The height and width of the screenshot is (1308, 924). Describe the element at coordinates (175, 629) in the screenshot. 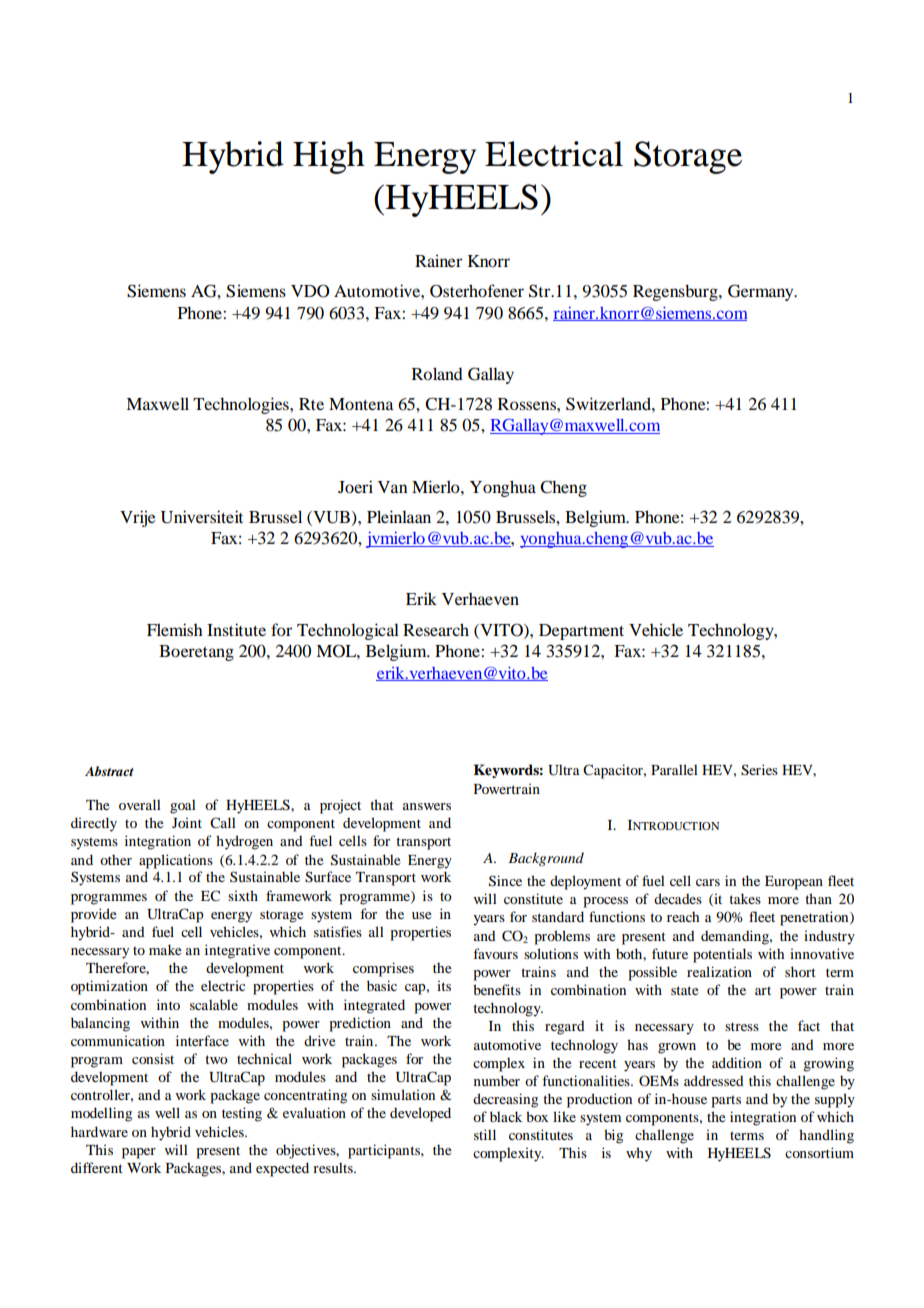

I see `Flemish` at that location.
